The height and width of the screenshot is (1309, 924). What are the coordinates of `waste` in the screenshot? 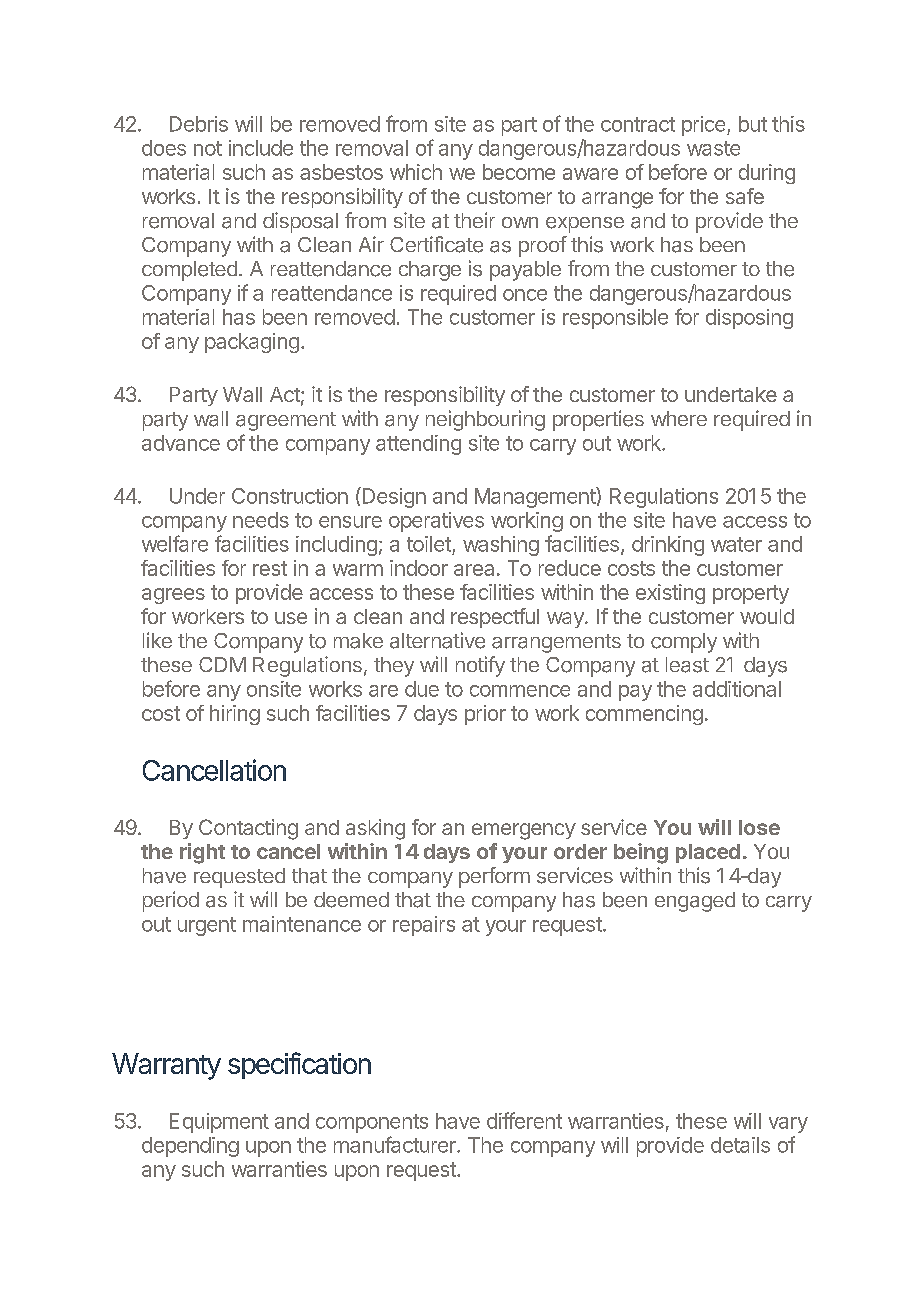 It's located at (713, 148).
